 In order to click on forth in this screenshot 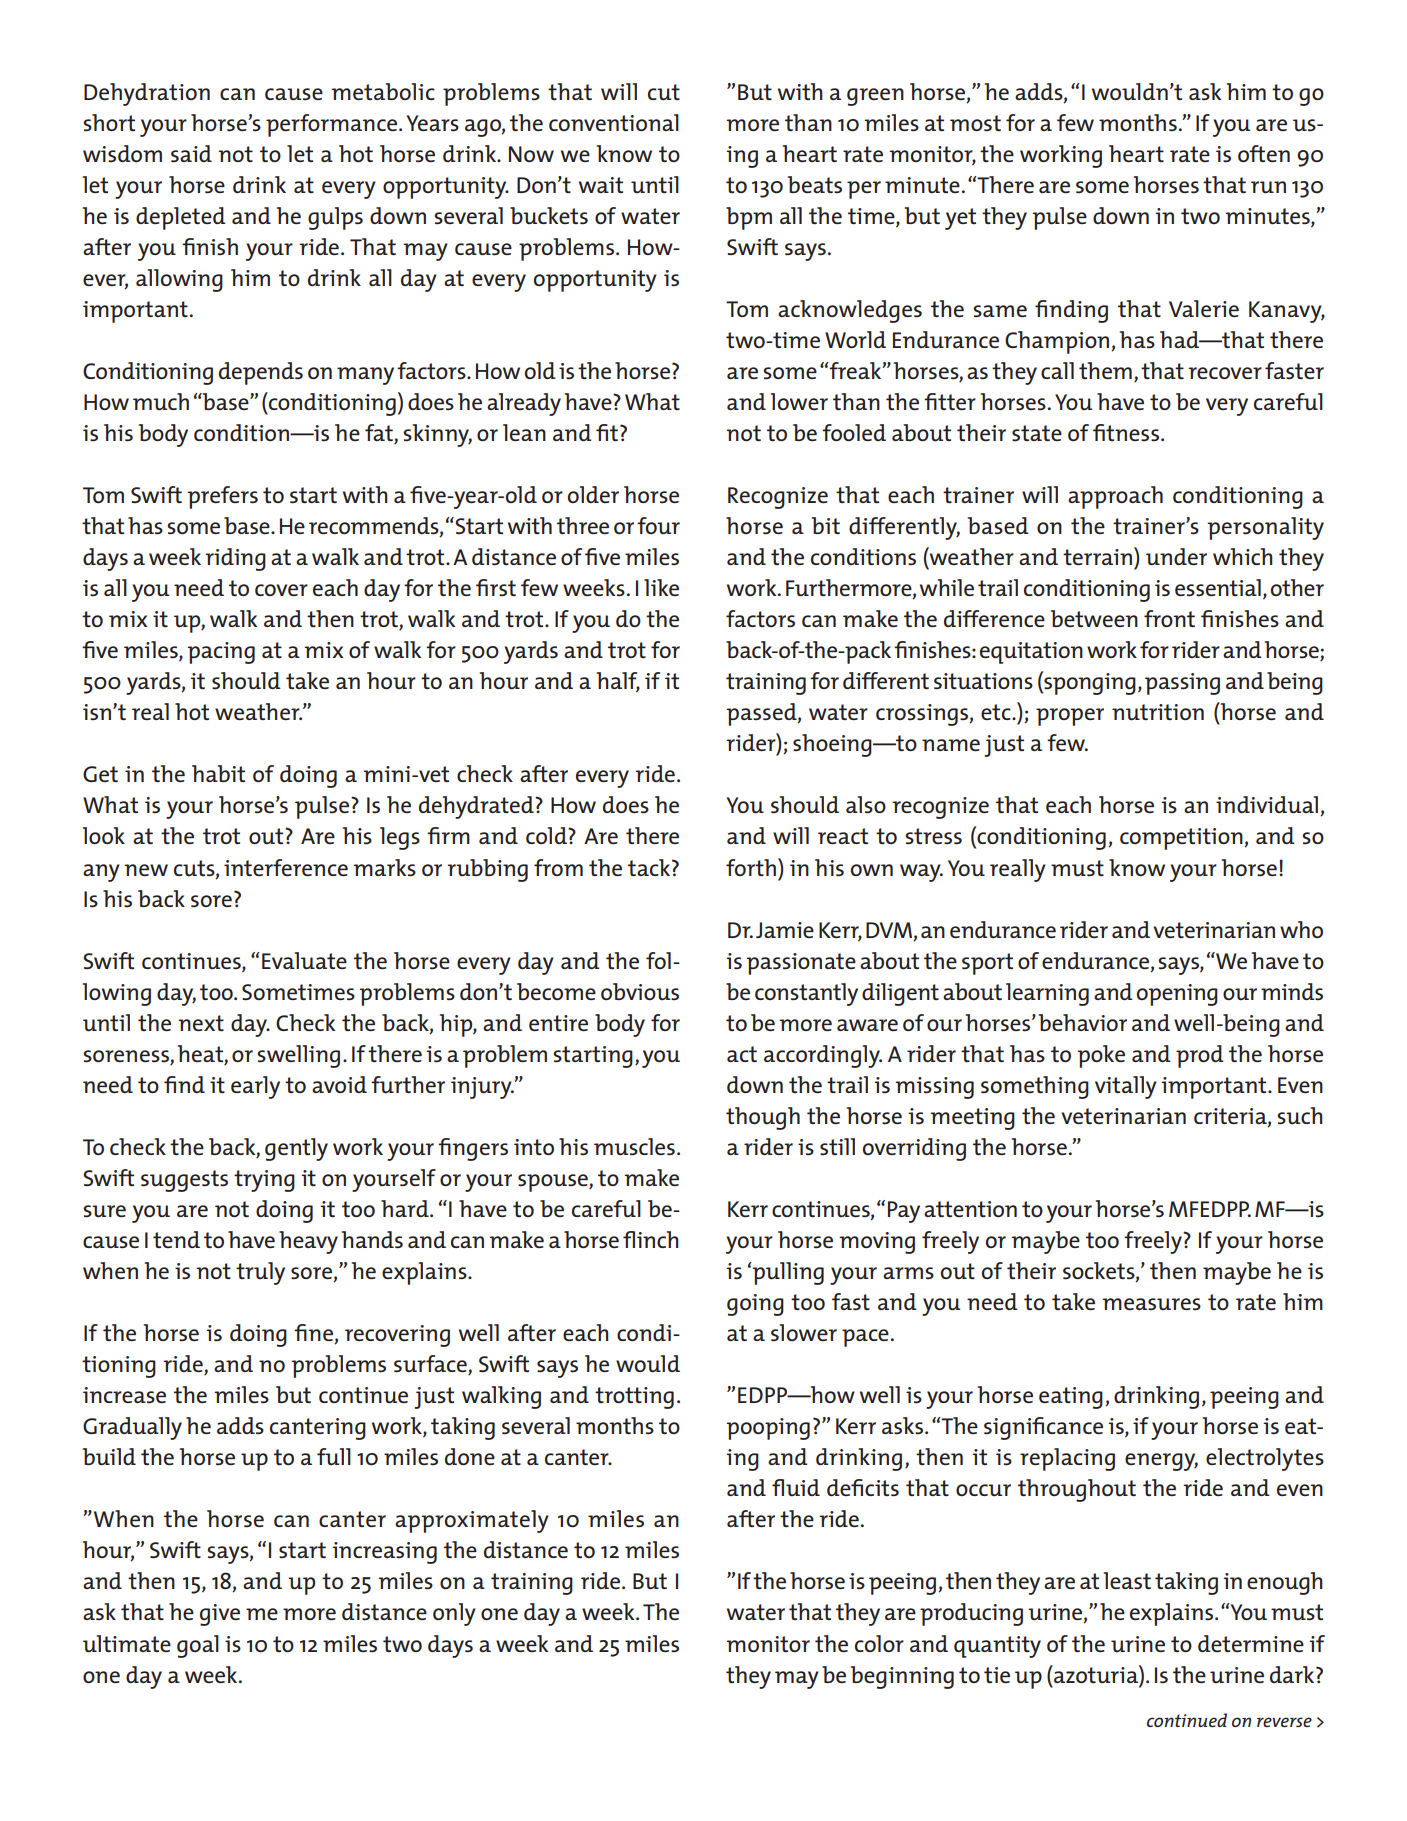, I will do `click(751, 867)`.
